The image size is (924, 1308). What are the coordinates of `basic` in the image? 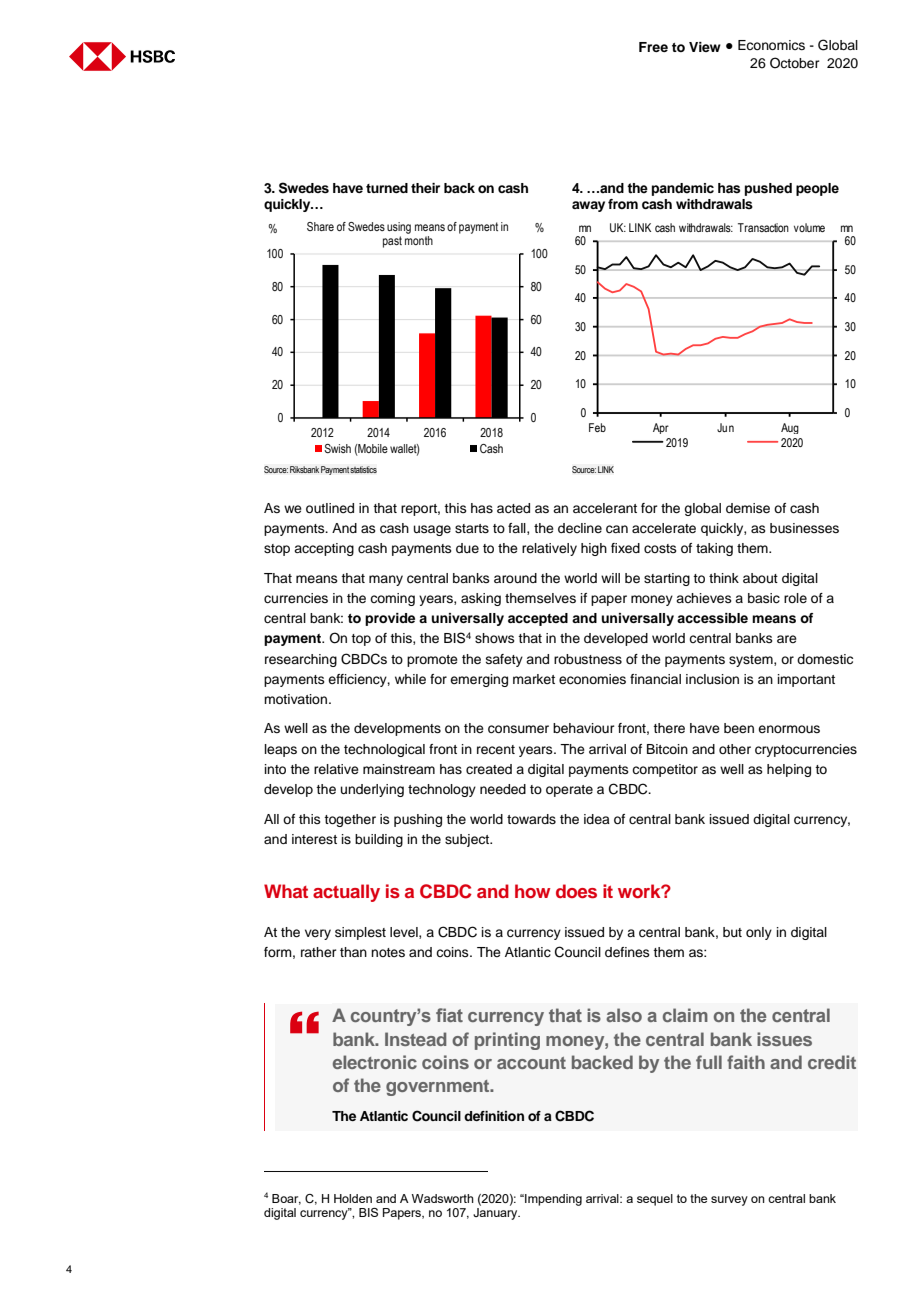 It's located at (764, 598).
